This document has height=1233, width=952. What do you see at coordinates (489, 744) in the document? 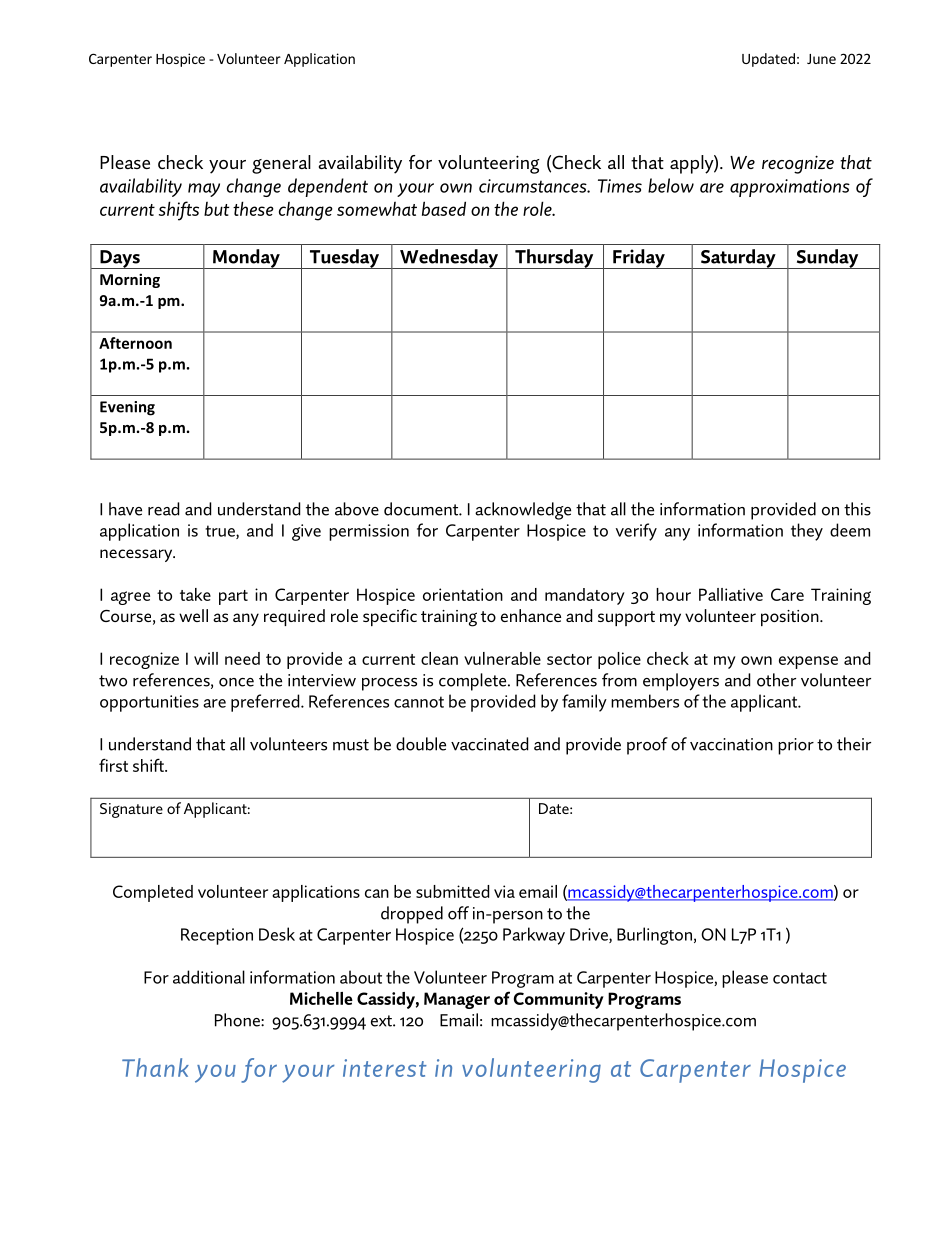
I see `vaccinated` at bounding box center [489, 744].
